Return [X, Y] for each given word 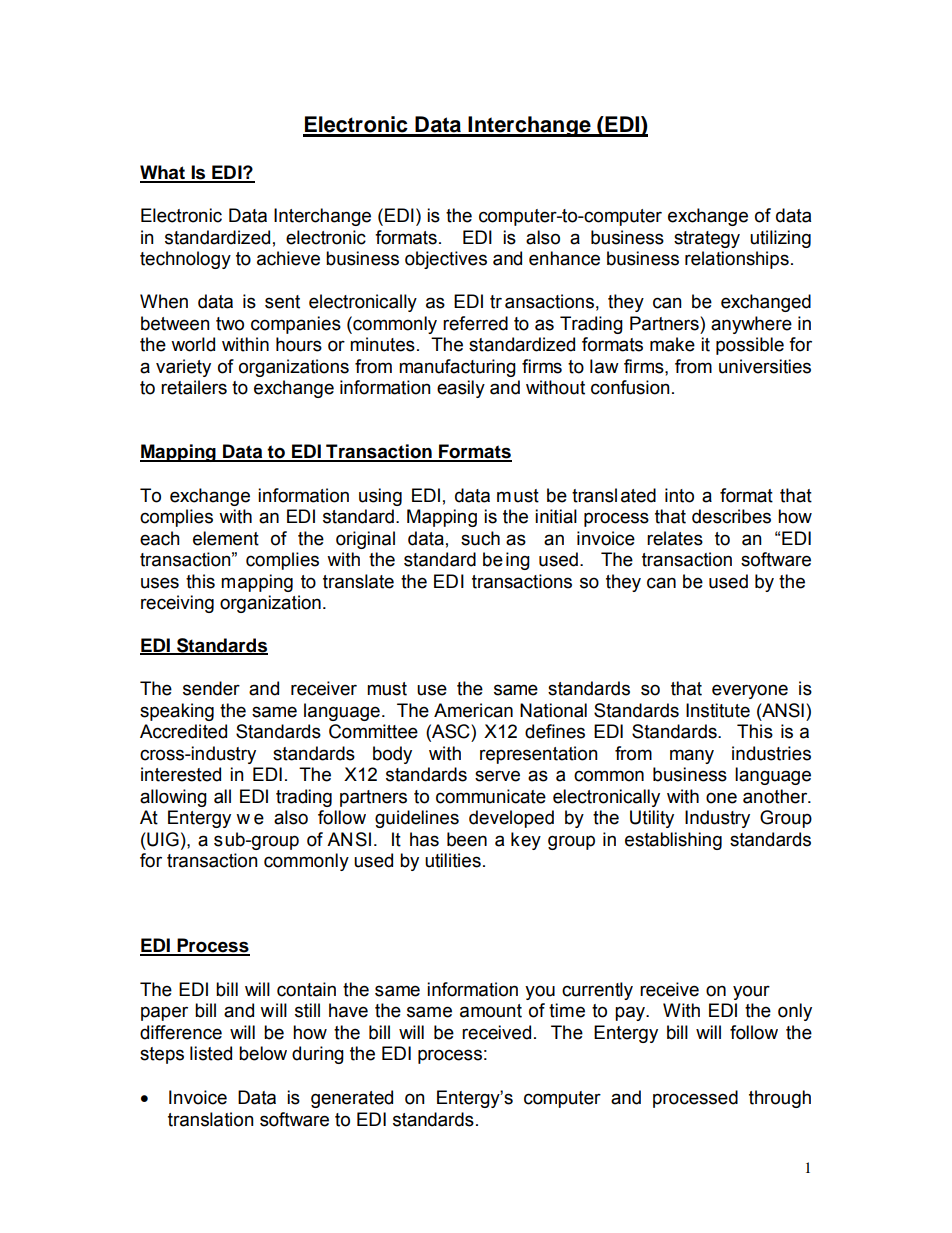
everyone [750, 691]
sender [211, 688]
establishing [673, 841]
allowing [173, 798]
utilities [453, 860]
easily [461, 389]
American [473, 710]
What [163, 173]
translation [211, 1119]
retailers [194, 387]
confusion [630, 387]
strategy [707, 239]
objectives [446, 260]
